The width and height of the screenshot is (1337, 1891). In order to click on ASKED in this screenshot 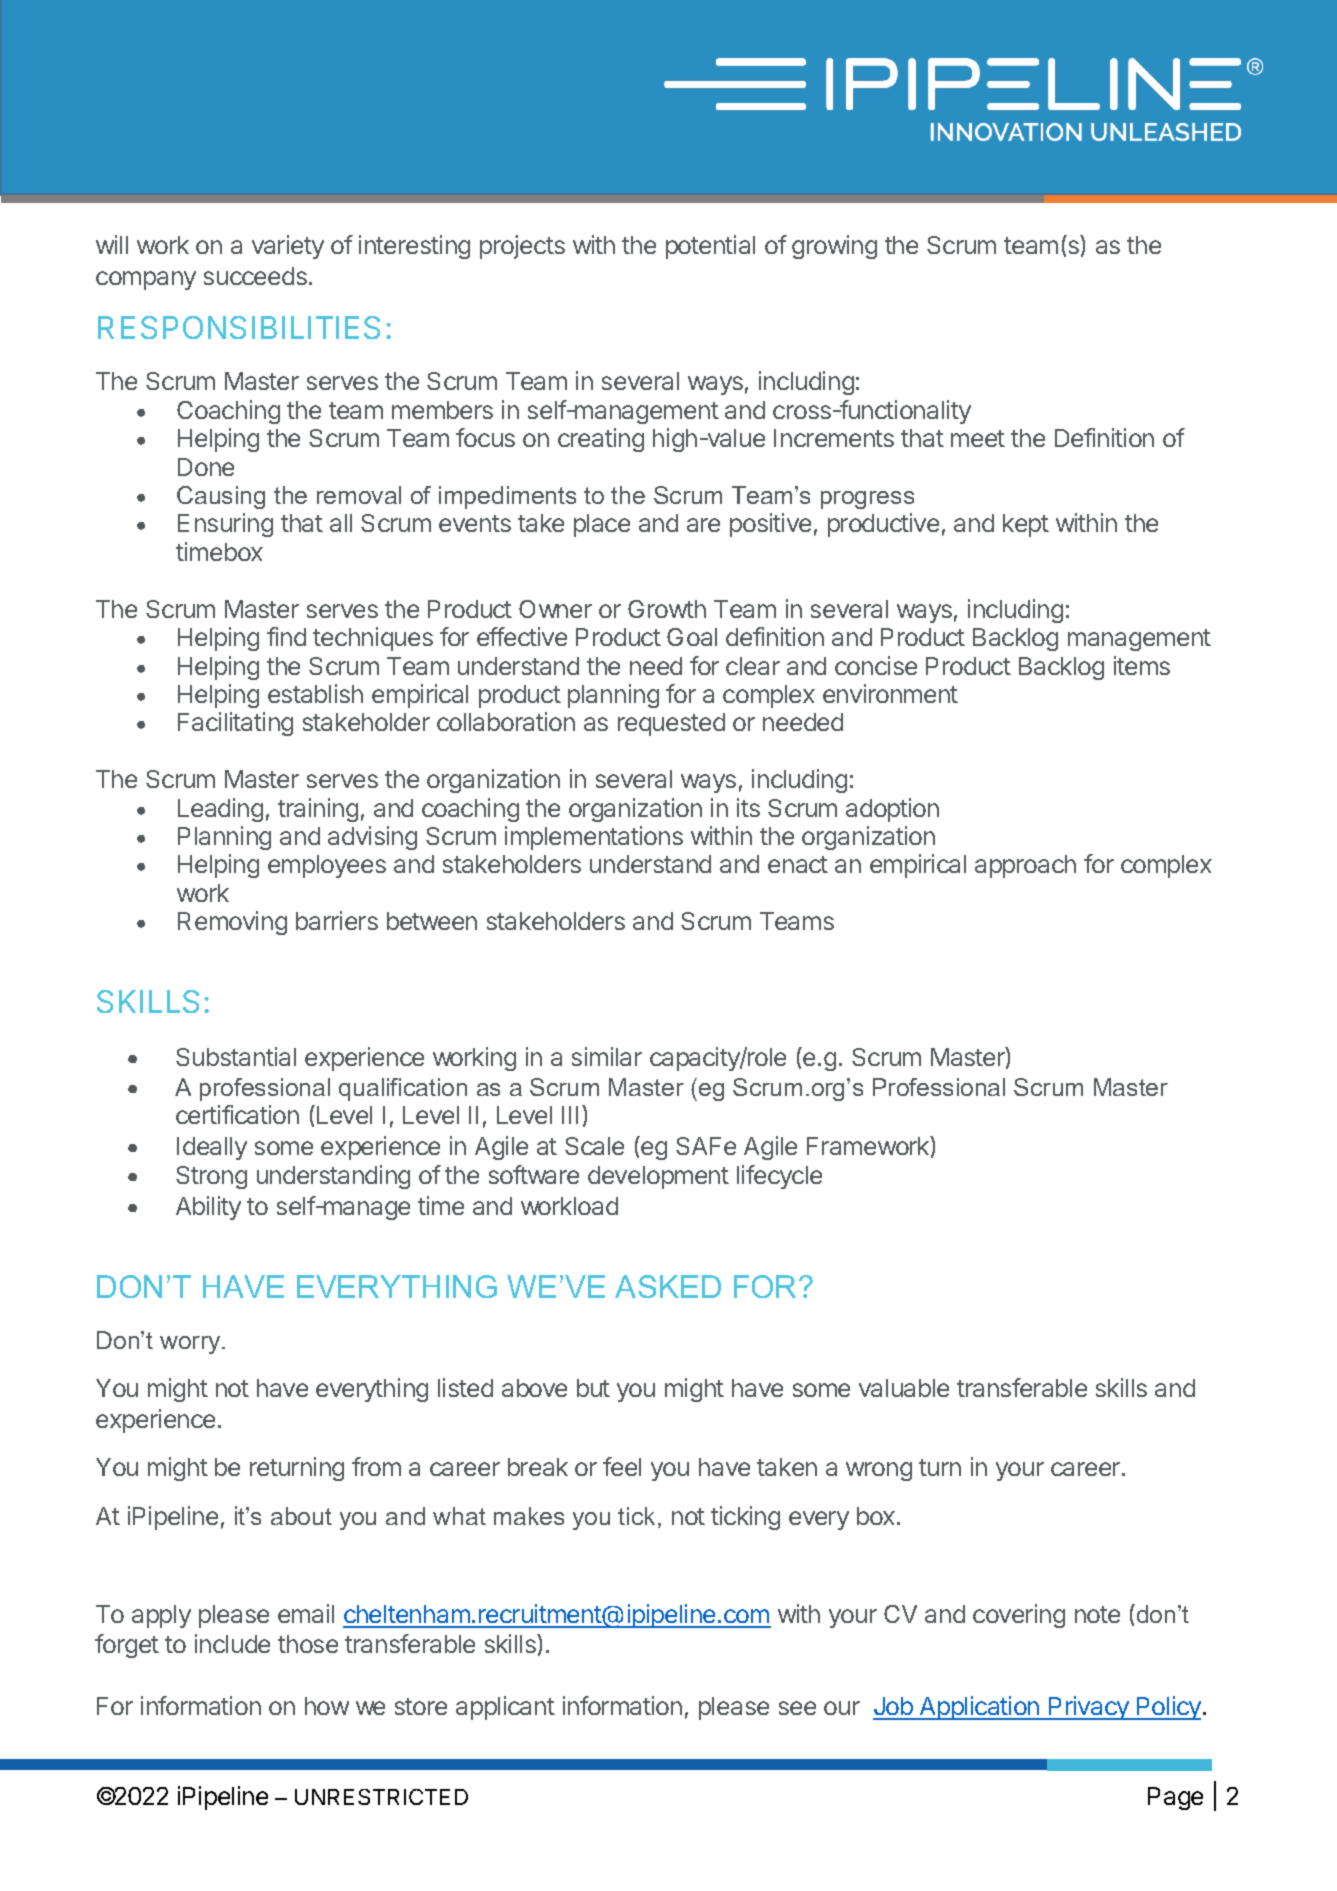, I will do `click(668, 1286)`.
